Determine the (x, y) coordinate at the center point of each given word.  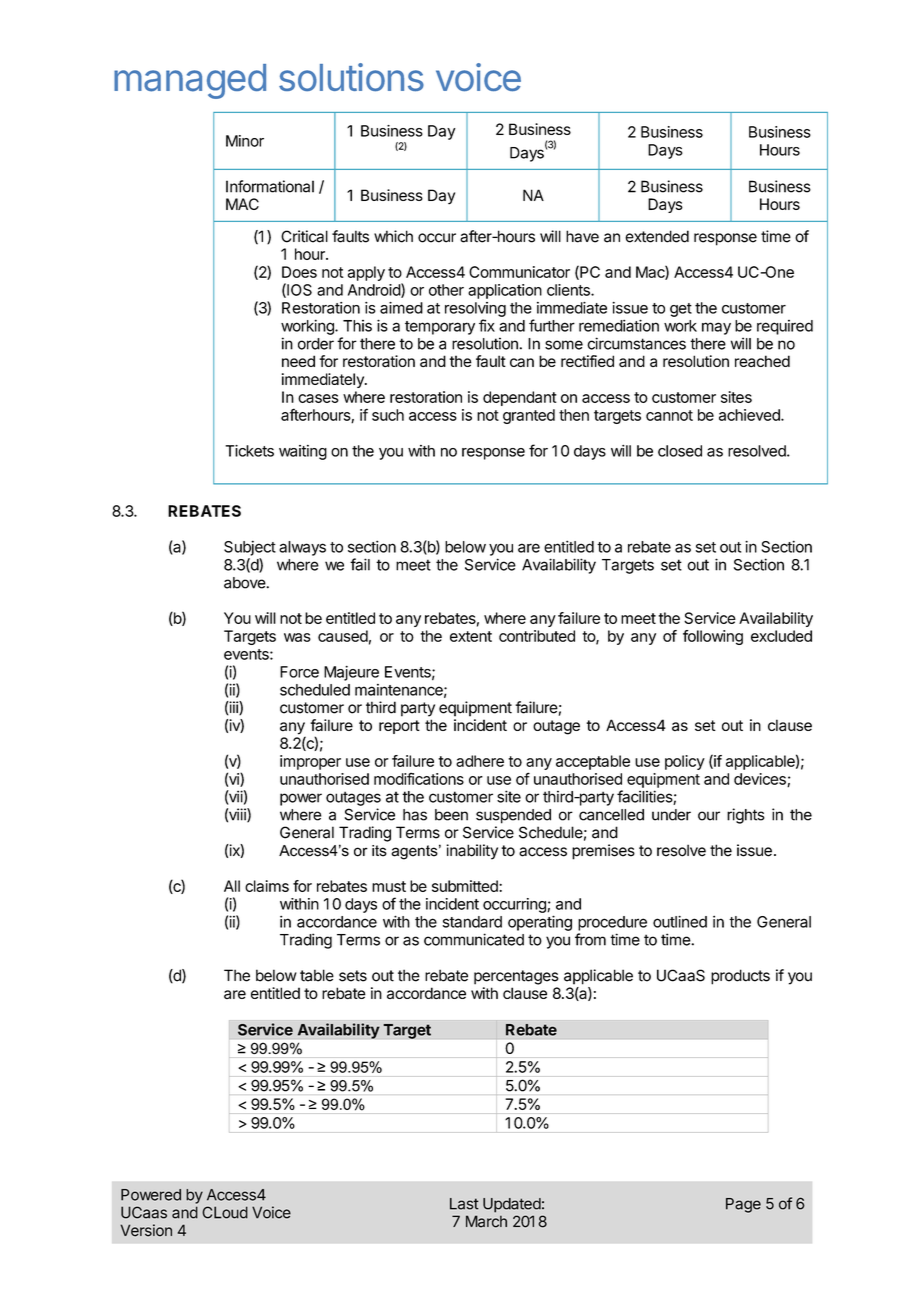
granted (529, 416)
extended (657, 236)
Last (464, 1204)
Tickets (249, 451)
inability (472, 852)
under (671, 815)
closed (680, 451)
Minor (245, 141)
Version (146, 1230)
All (232, 886)
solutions (351, 77)
